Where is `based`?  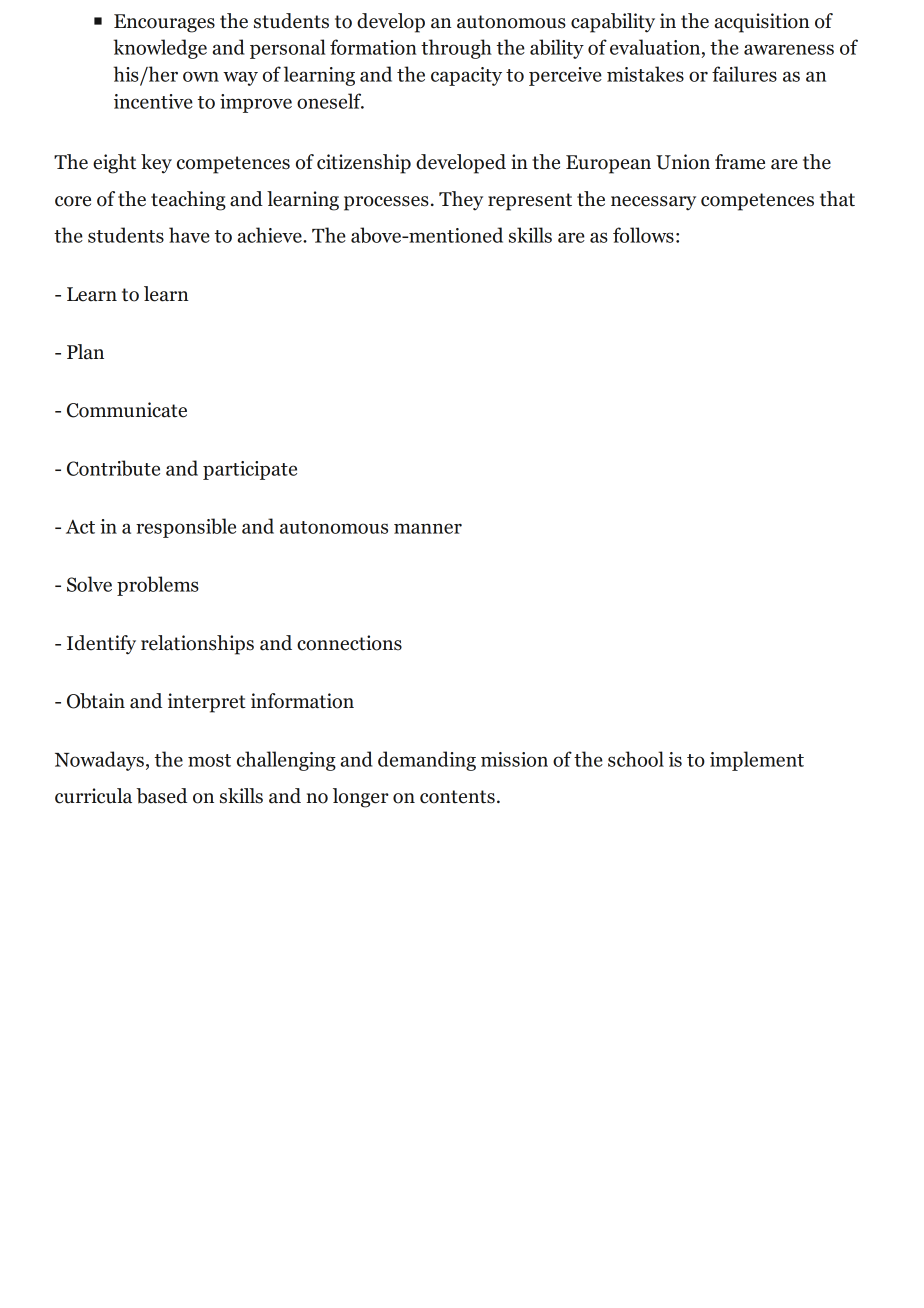 based is located at coordinates (161, 796).
